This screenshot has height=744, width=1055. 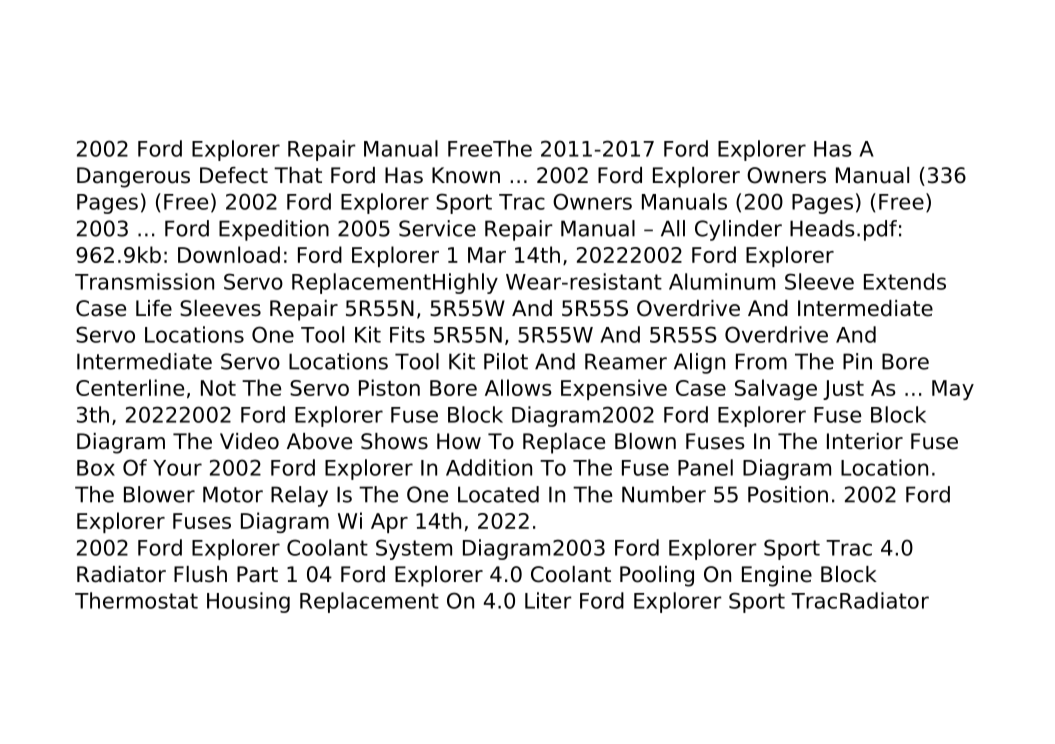 I want to click on Known, so click(x=466, y=175).
